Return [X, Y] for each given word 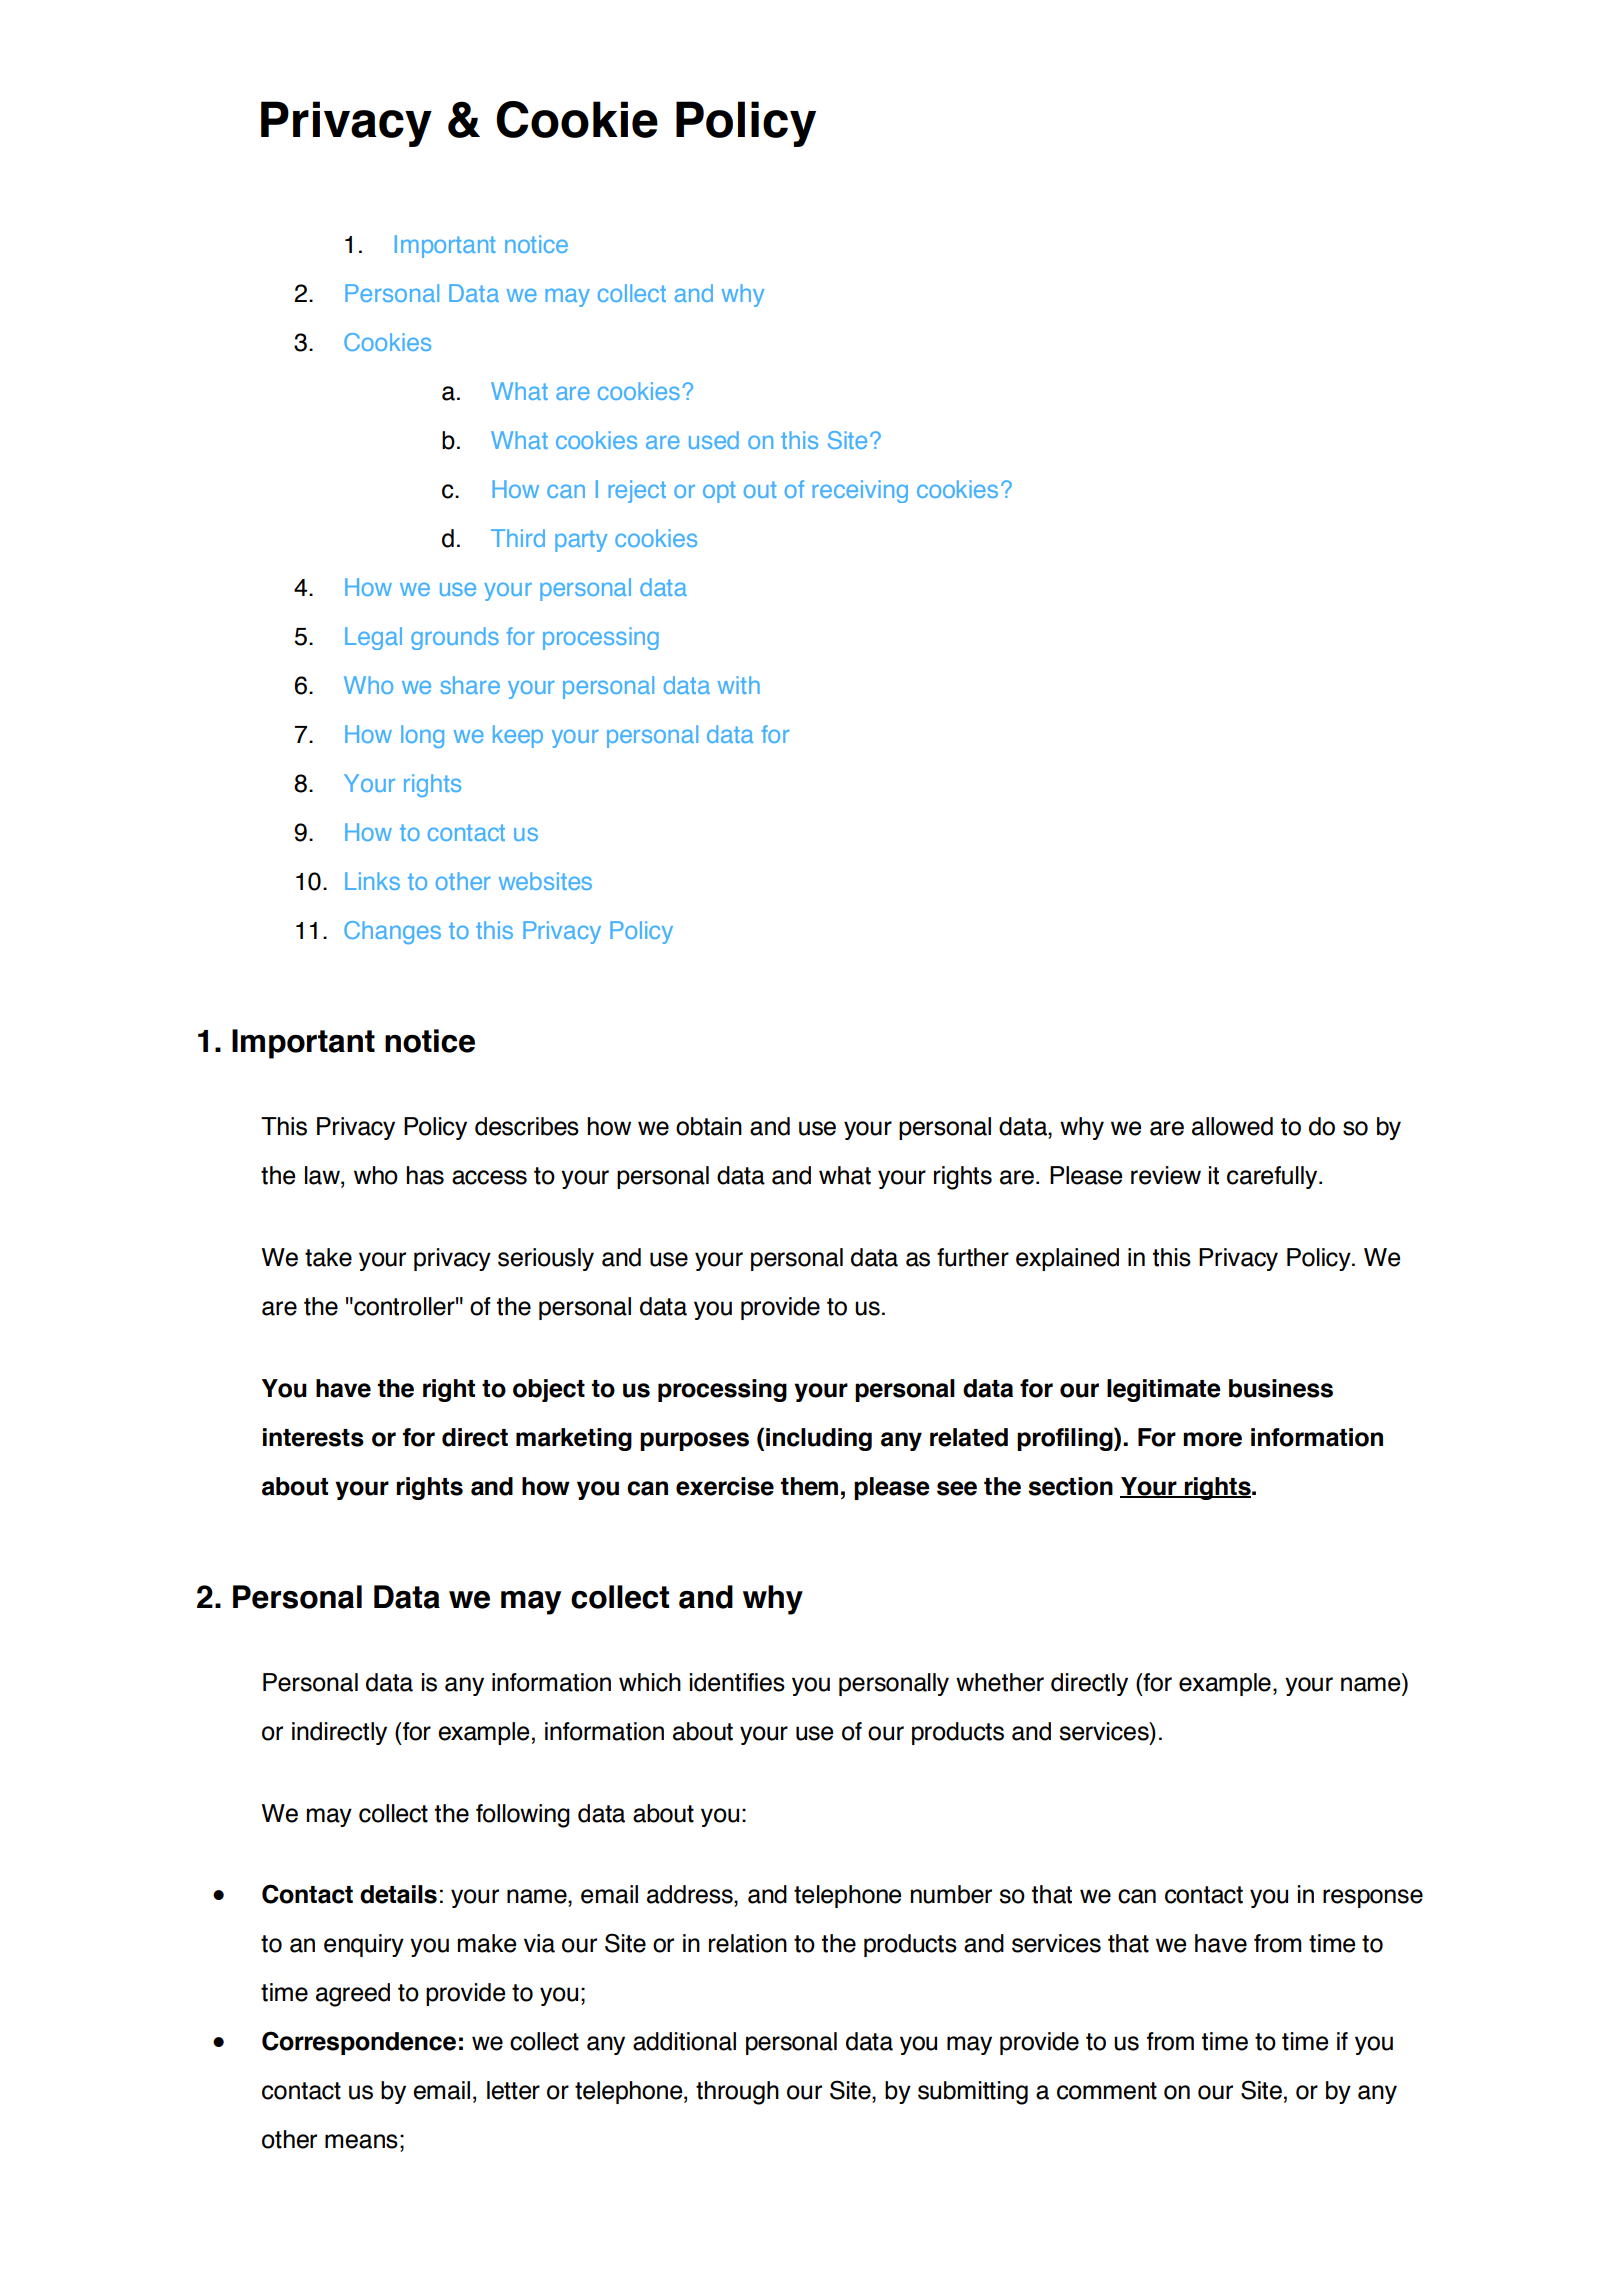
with [739, 685]
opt [719, 492]
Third [518, 538]
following [523, 1816]
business [1281, 1388]
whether [1000, 1682]
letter [513, 2090]
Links [372, 881]
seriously [546, 1259]
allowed [1232, 1126]
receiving [860, 491]
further [973, 1257]
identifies [737, 1682]
